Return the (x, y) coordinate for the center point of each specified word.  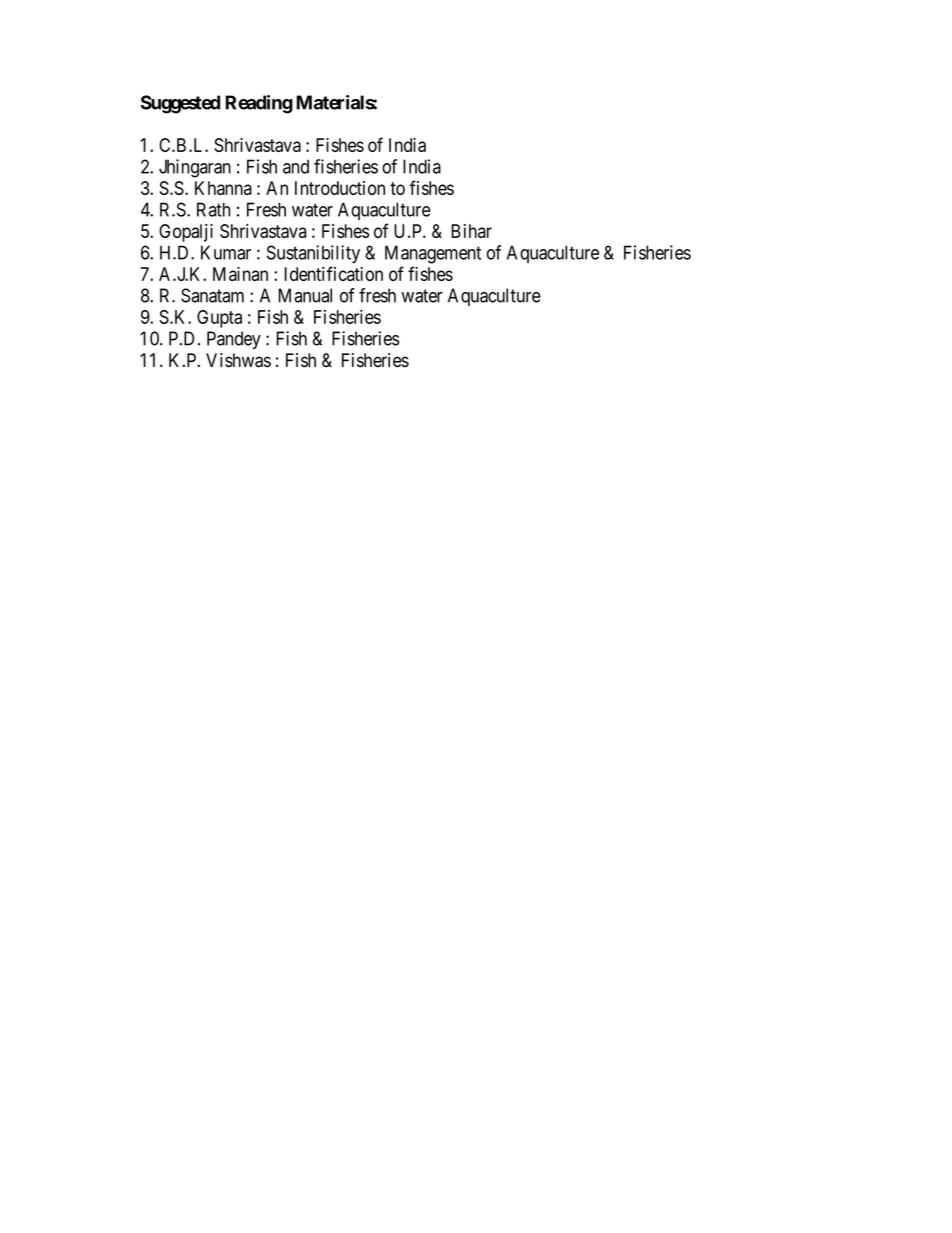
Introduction (340, 188)
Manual (305, 295)
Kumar (226, 252)
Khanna (223, 188)
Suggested (180, 104)
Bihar (471, 231)
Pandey (234, 340)
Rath (213, 209)
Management (433, 254)
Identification (333, 273)
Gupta (219, 319)
